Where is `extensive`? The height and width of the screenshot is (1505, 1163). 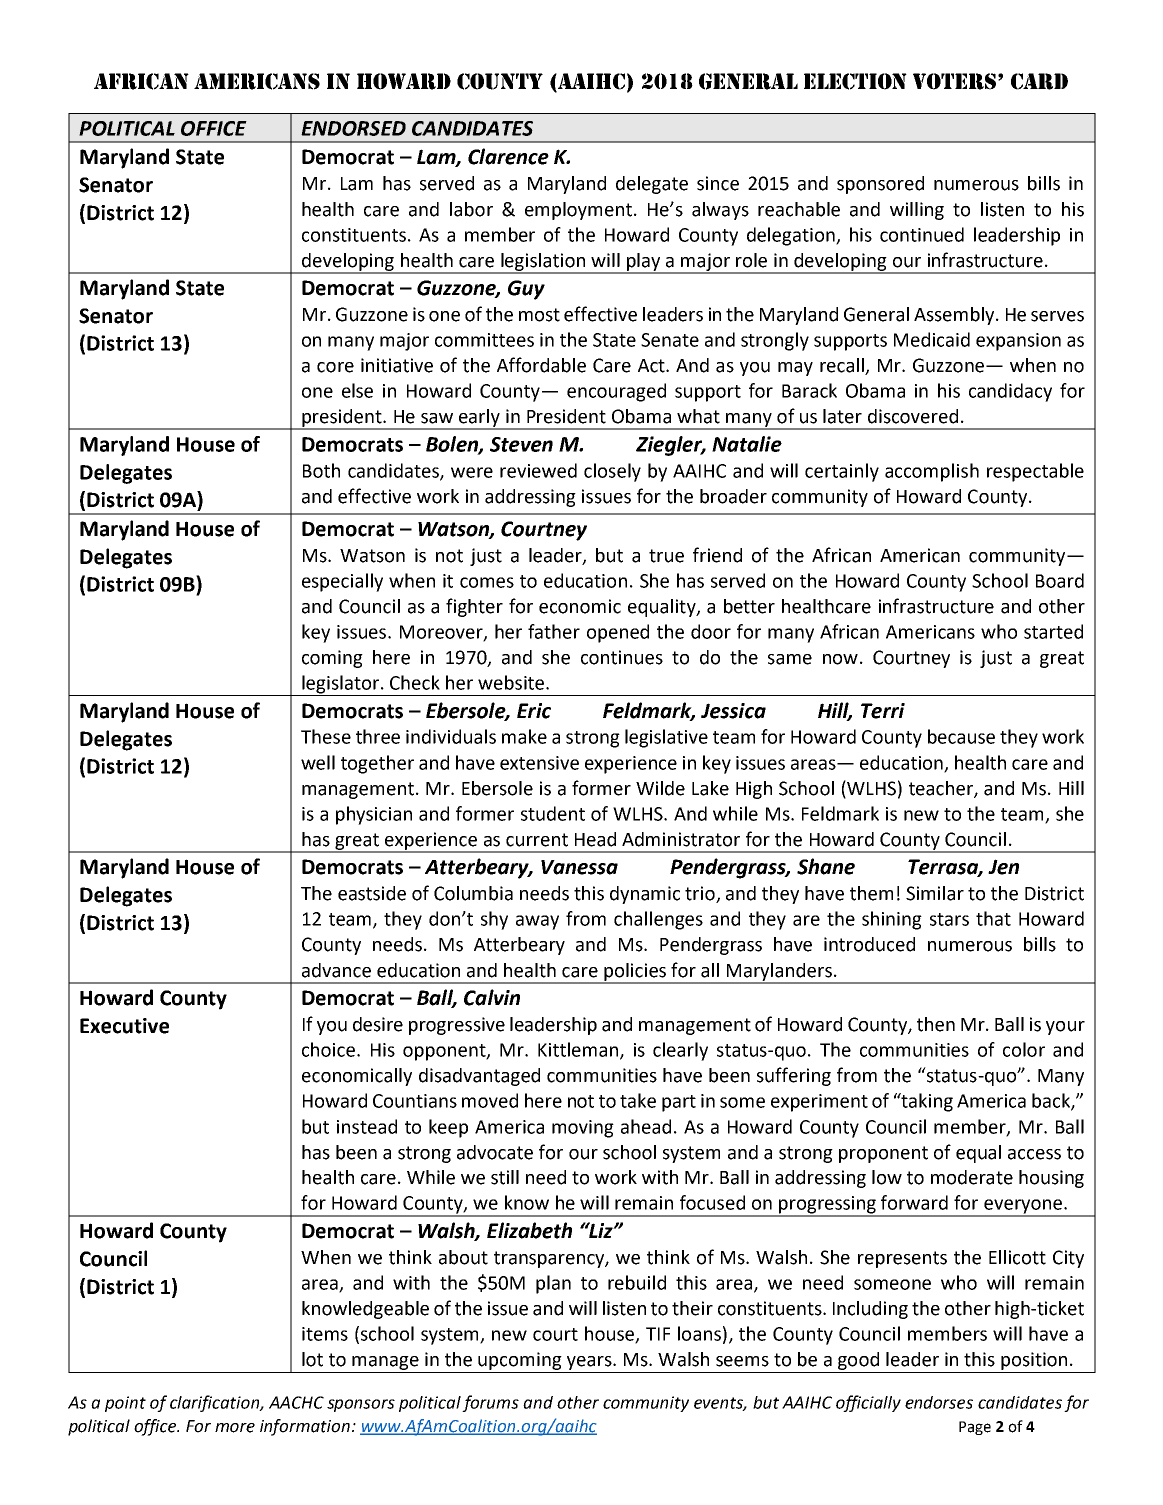
extensive is located at coordinates (539, 763).
